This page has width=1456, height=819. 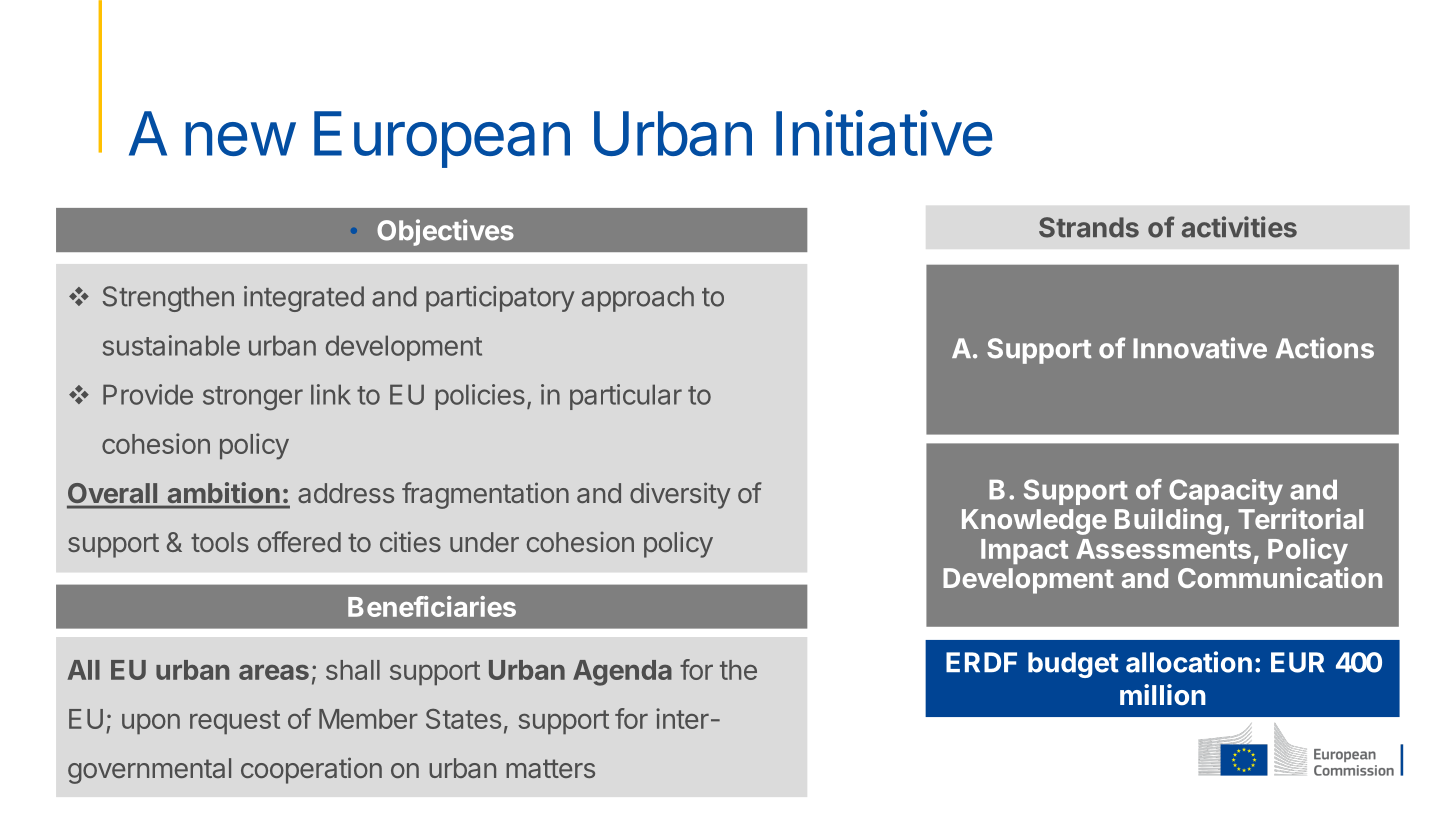 I want to click on address, so click(x=346, y=493).
